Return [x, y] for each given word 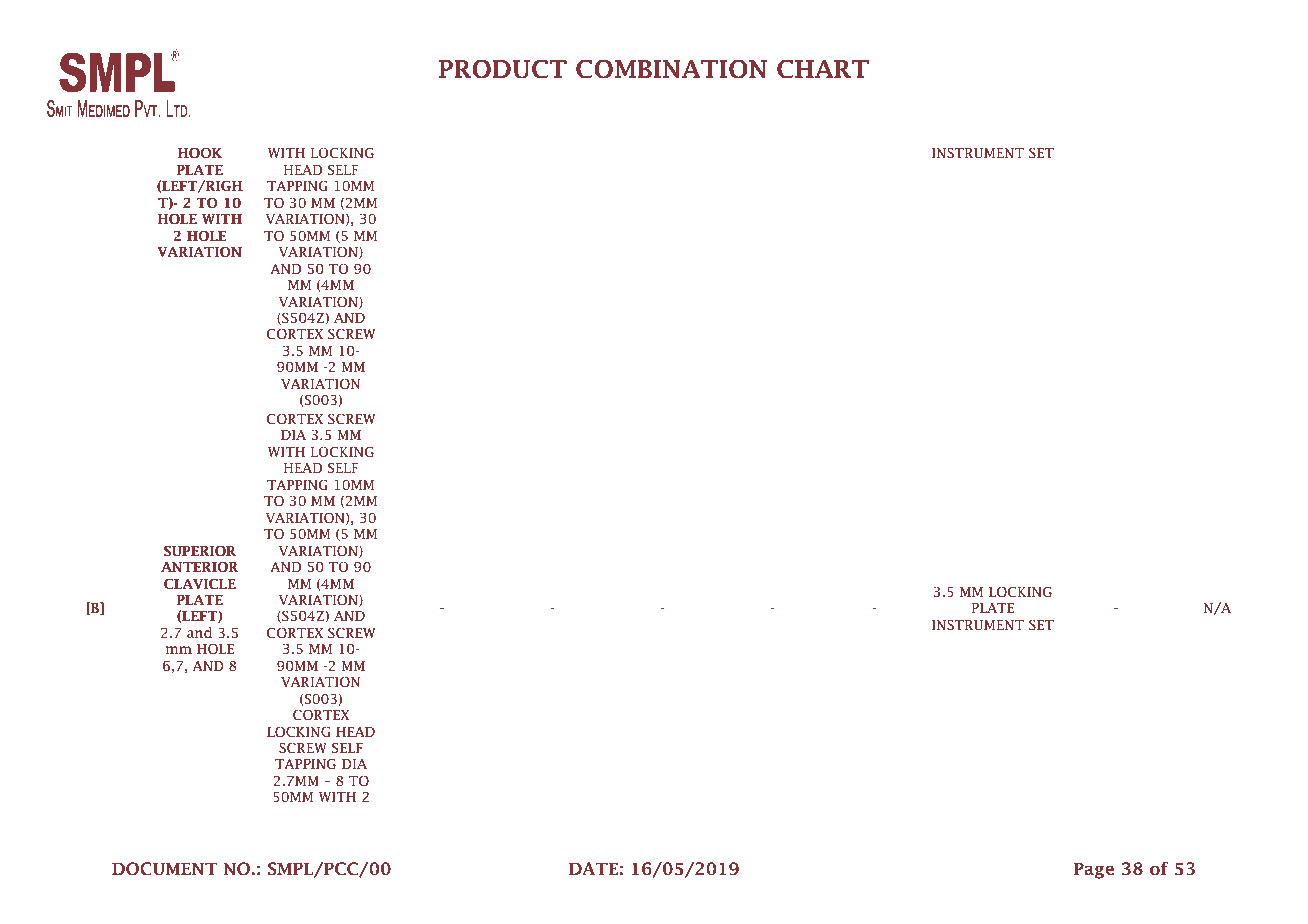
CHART [823, 69]
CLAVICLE [200, 584]
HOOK [200, 153]
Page [1094, 870]
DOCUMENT [164, 869]
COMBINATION [671, 69]
